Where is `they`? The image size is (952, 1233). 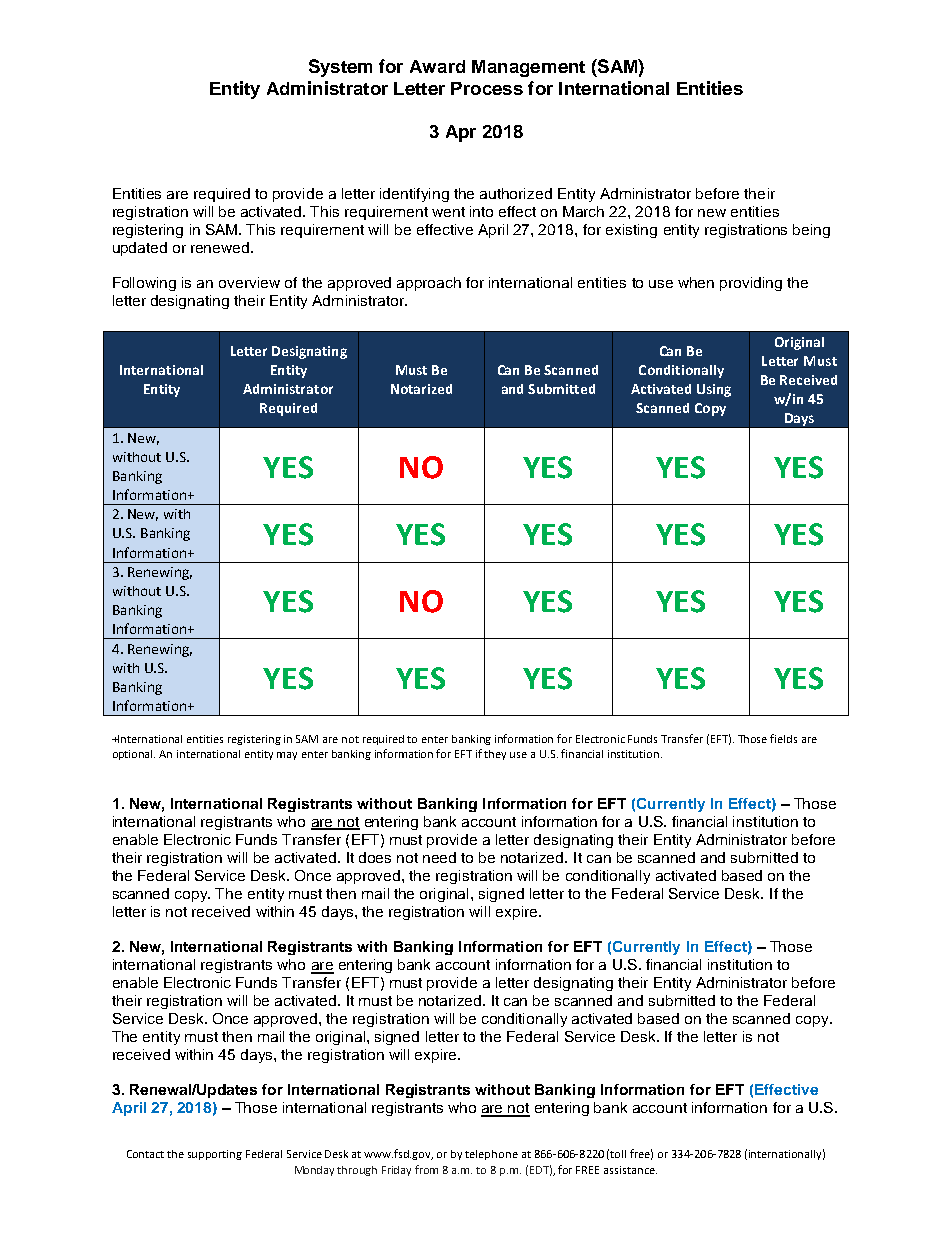 they is located at coordinates (495, 755).
